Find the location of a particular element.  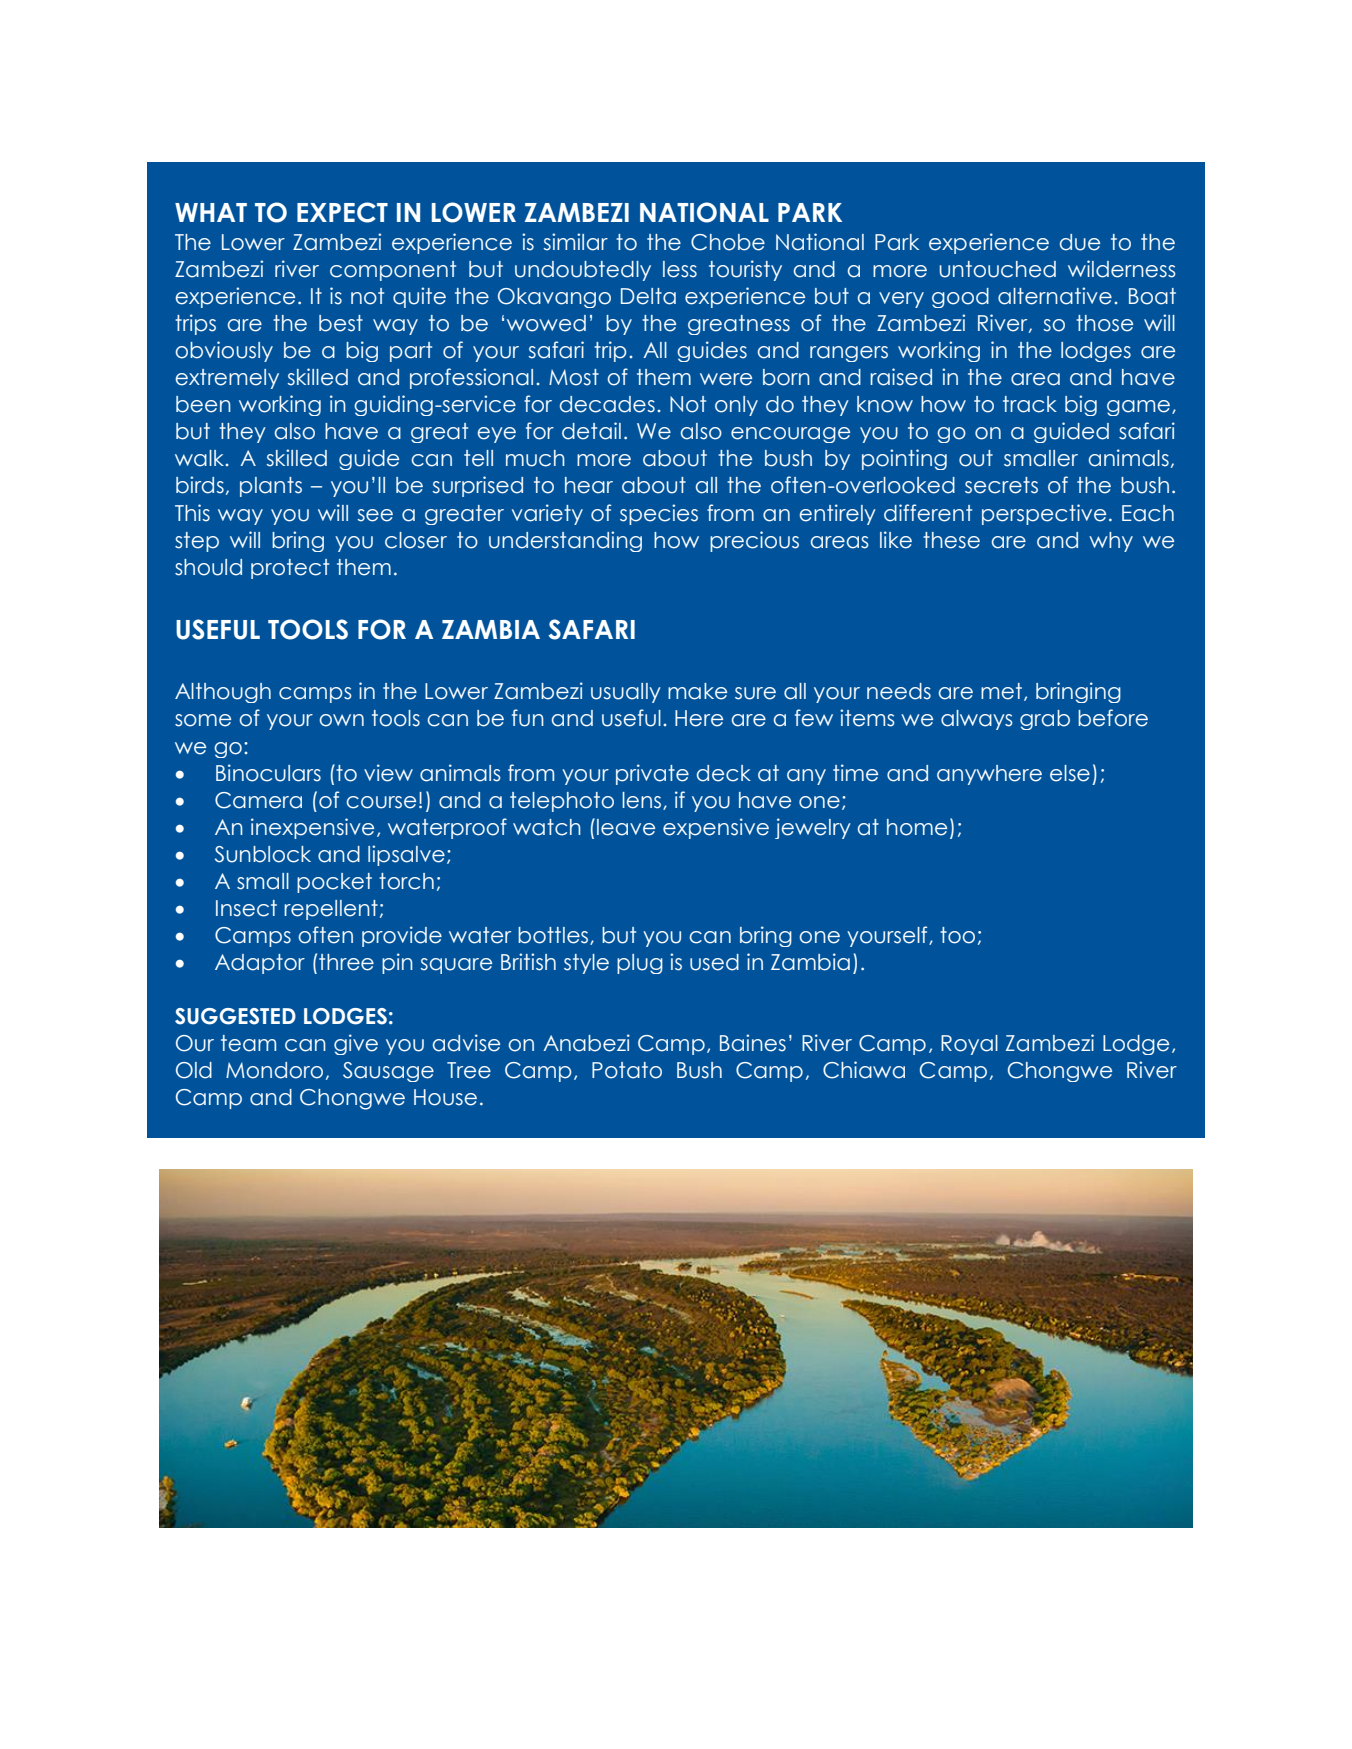

detail is located at coordinates (591, 431).
